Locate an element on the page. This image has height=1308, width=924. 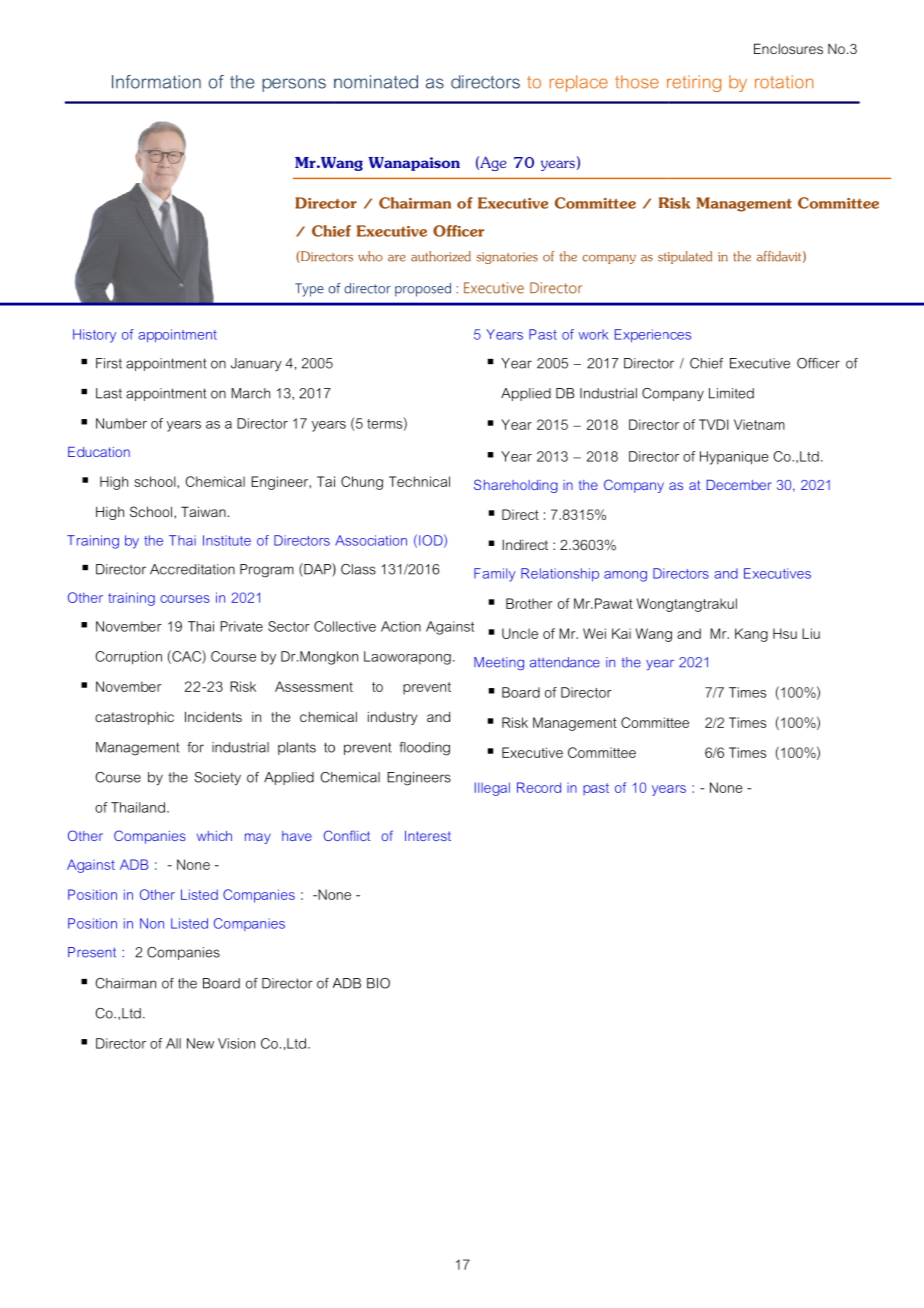
Present is located at coordinates (92, 952).
